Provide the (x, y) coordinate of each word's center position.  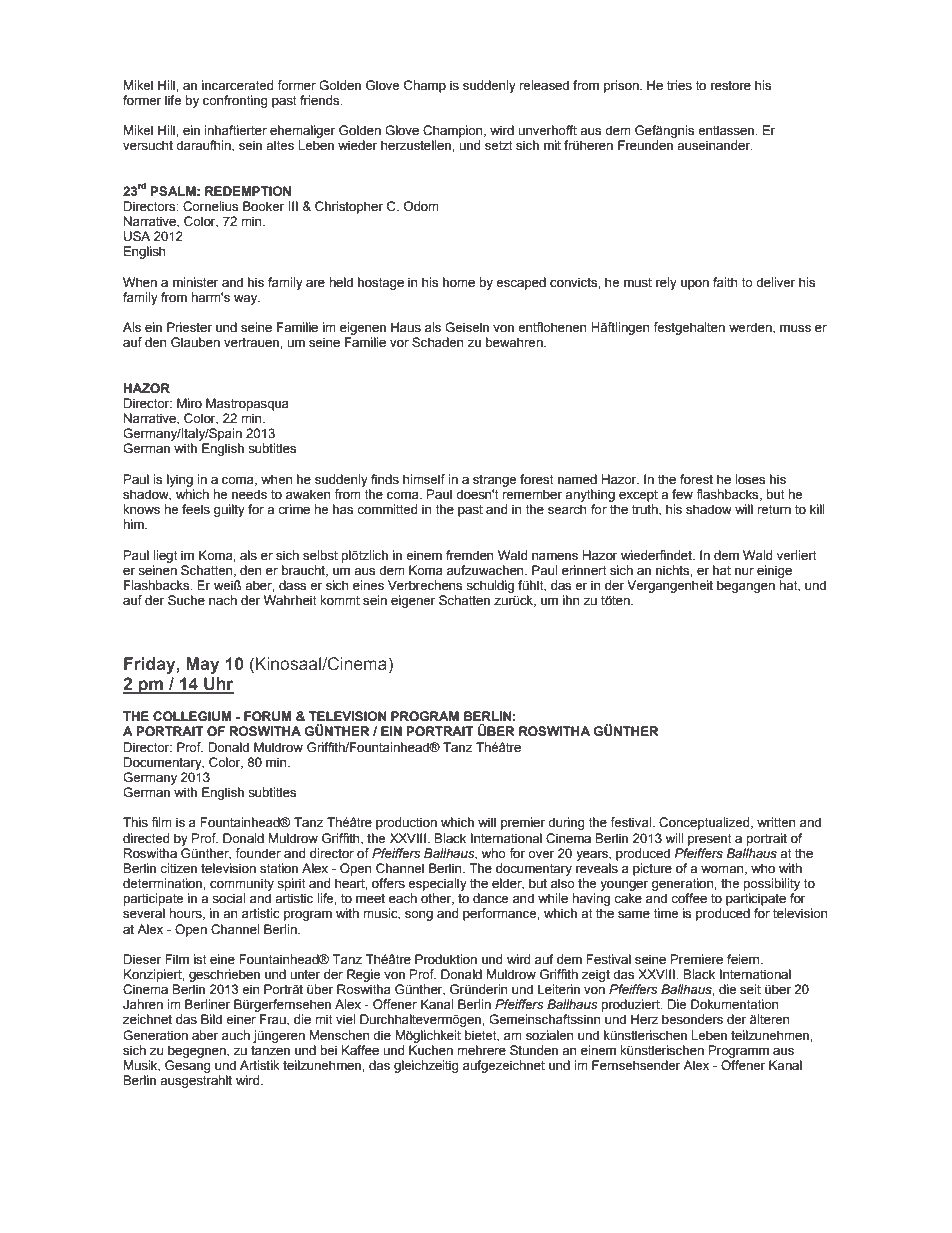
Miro (189, 403)
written (776, 822)
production (406, 823)
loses (750, 479)
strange (494, 481)
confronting (235, 101)
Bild (211, 1019)
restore (731, 86)
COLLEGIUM (192, 716)
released (544, 85)
